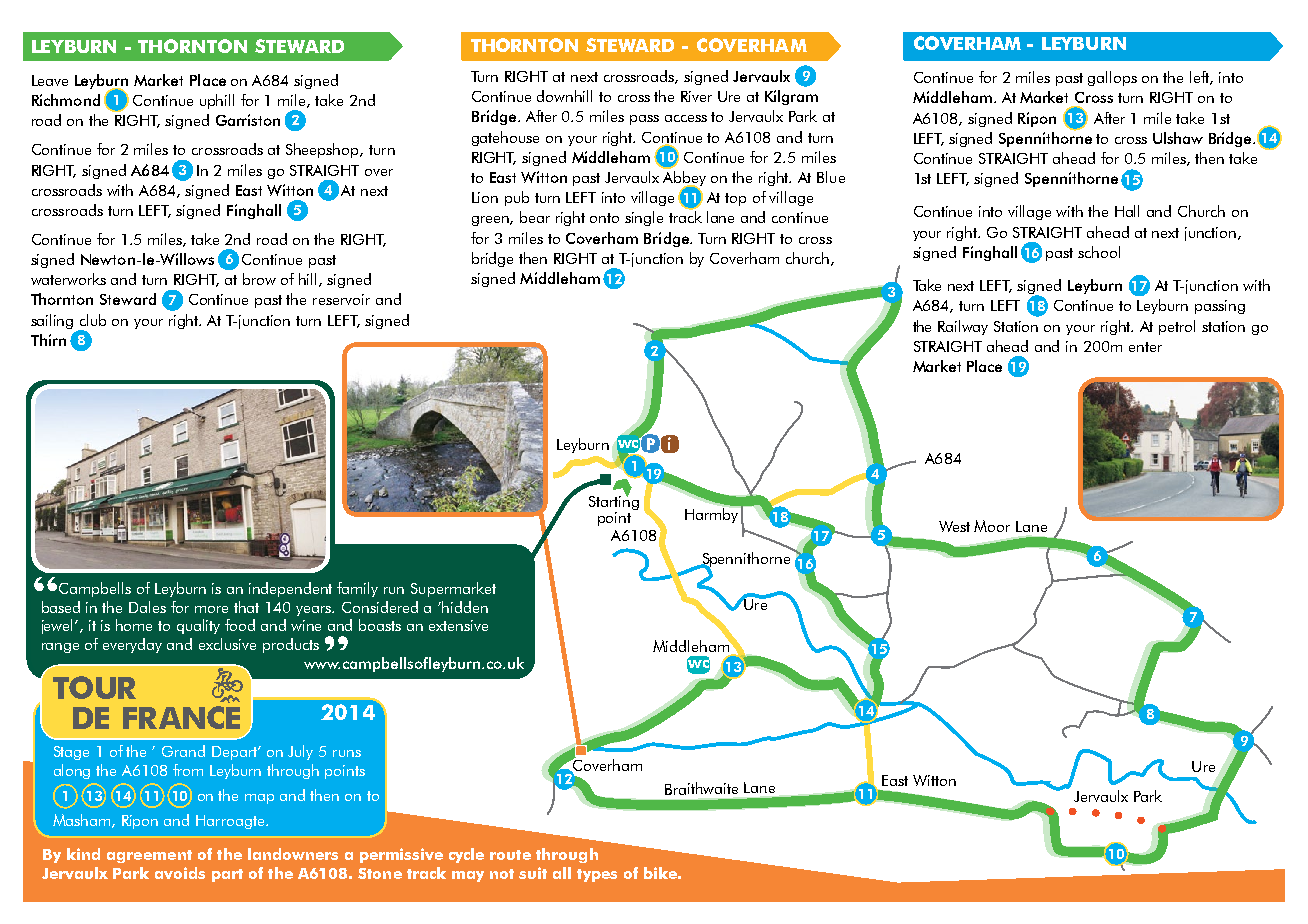 This screenshot has width=1308, height=924. What do you see at coordinates (604, 218) in the screenshot?
I see `onto` at bounding box center [604, 218].
